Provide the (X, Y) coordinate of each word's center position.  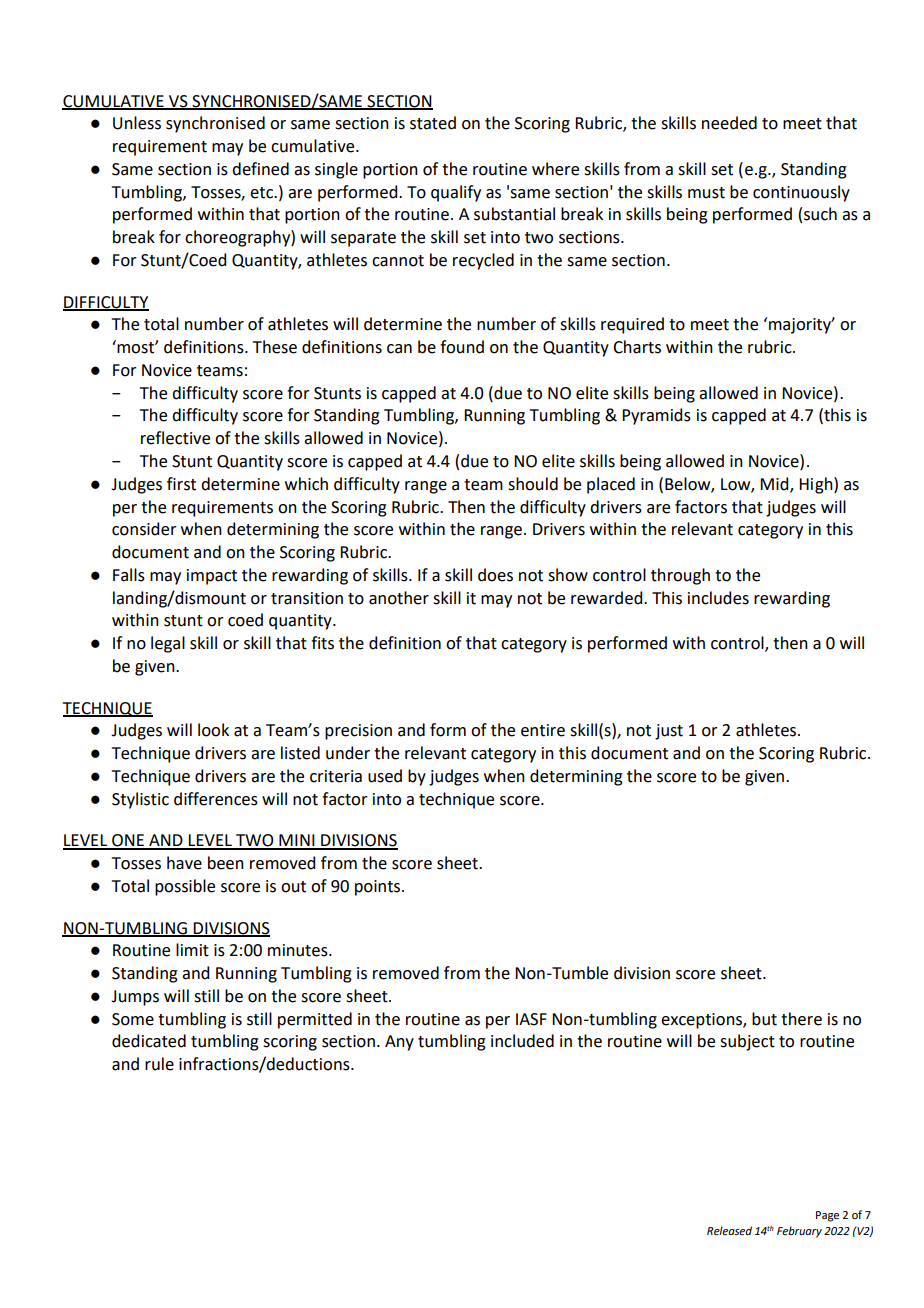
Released (729, 1231)
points (379, 888)
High (817, 485)
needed (729, 123)
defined (260, 169)
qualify (456, 193)
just (669, 732)
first (181, 484)
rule (159, 1064)
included (522, 1041)
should (533, 484)
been (226, 863)
